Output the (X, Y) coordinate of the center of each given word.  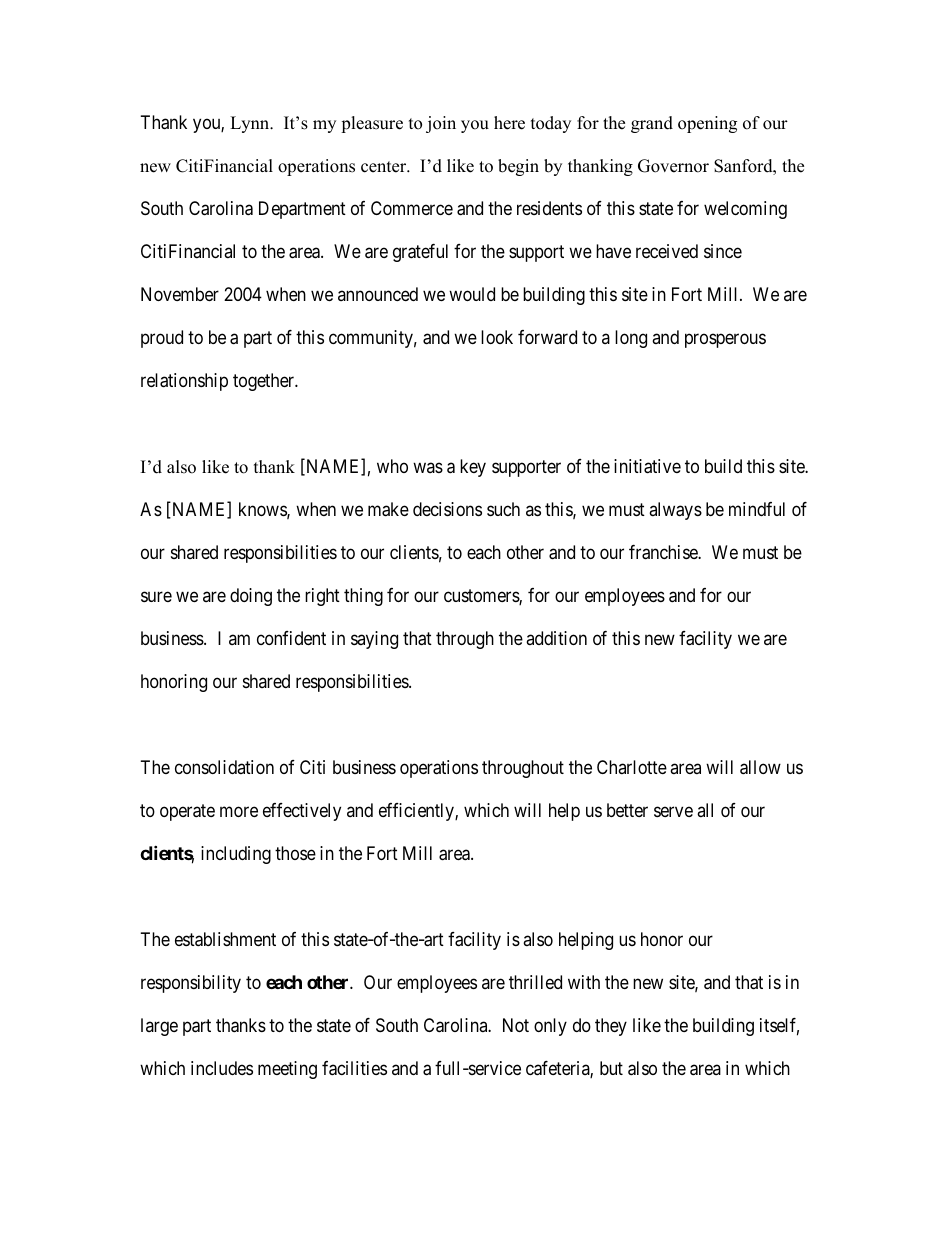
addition (556, 638)
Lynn (251, 124)
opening (707, 124)
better (627, 810)
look (497, 337)
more (239, 811)
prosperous (725, 341)
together (265, 382)
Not (516, 1025)
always (675, 511)
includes (222, 1068)
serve (673, 811)
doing (251, 597)
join (441, 124)
